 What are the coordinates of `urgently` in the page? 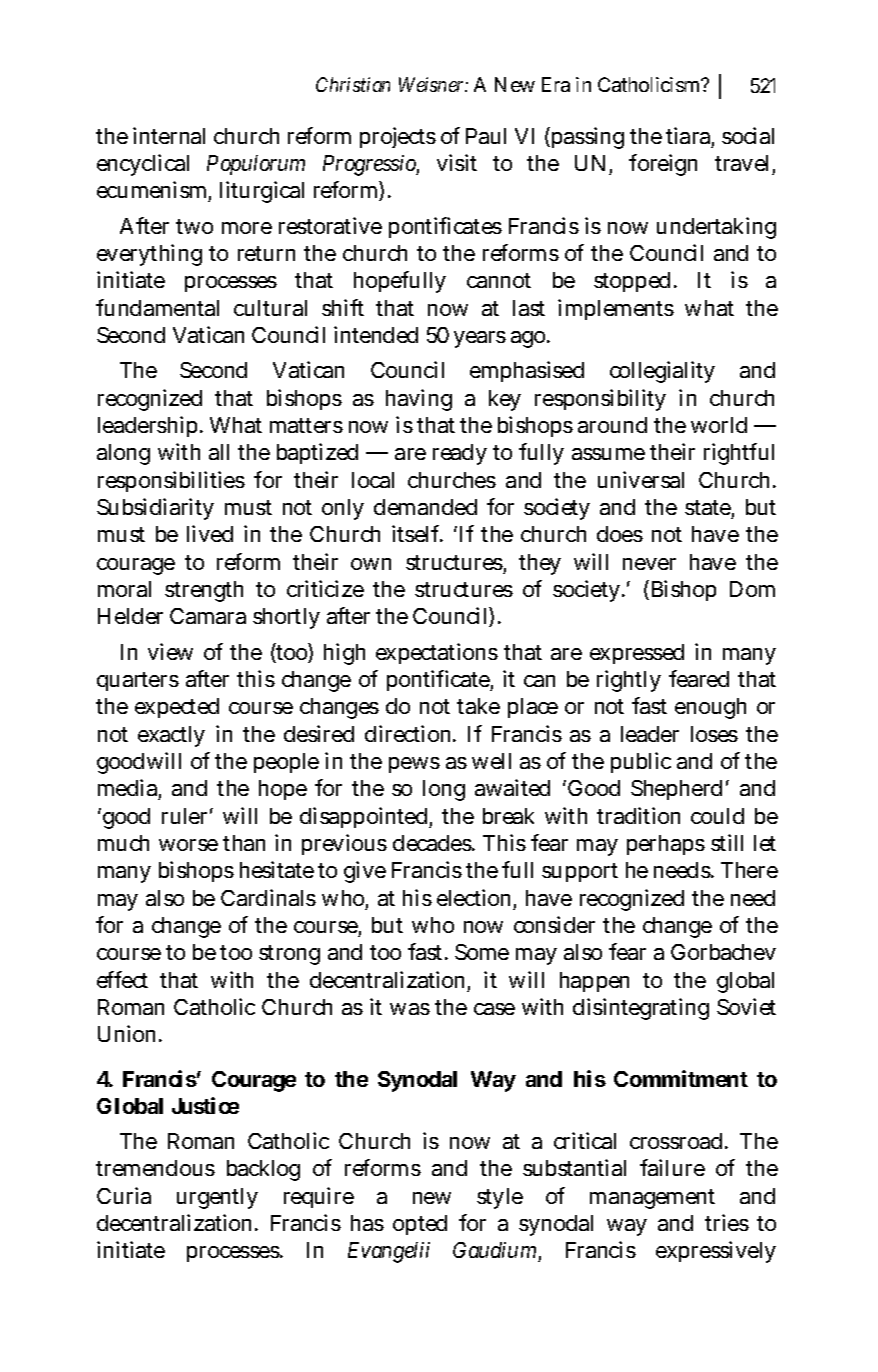 It's located at (217, 1198).
